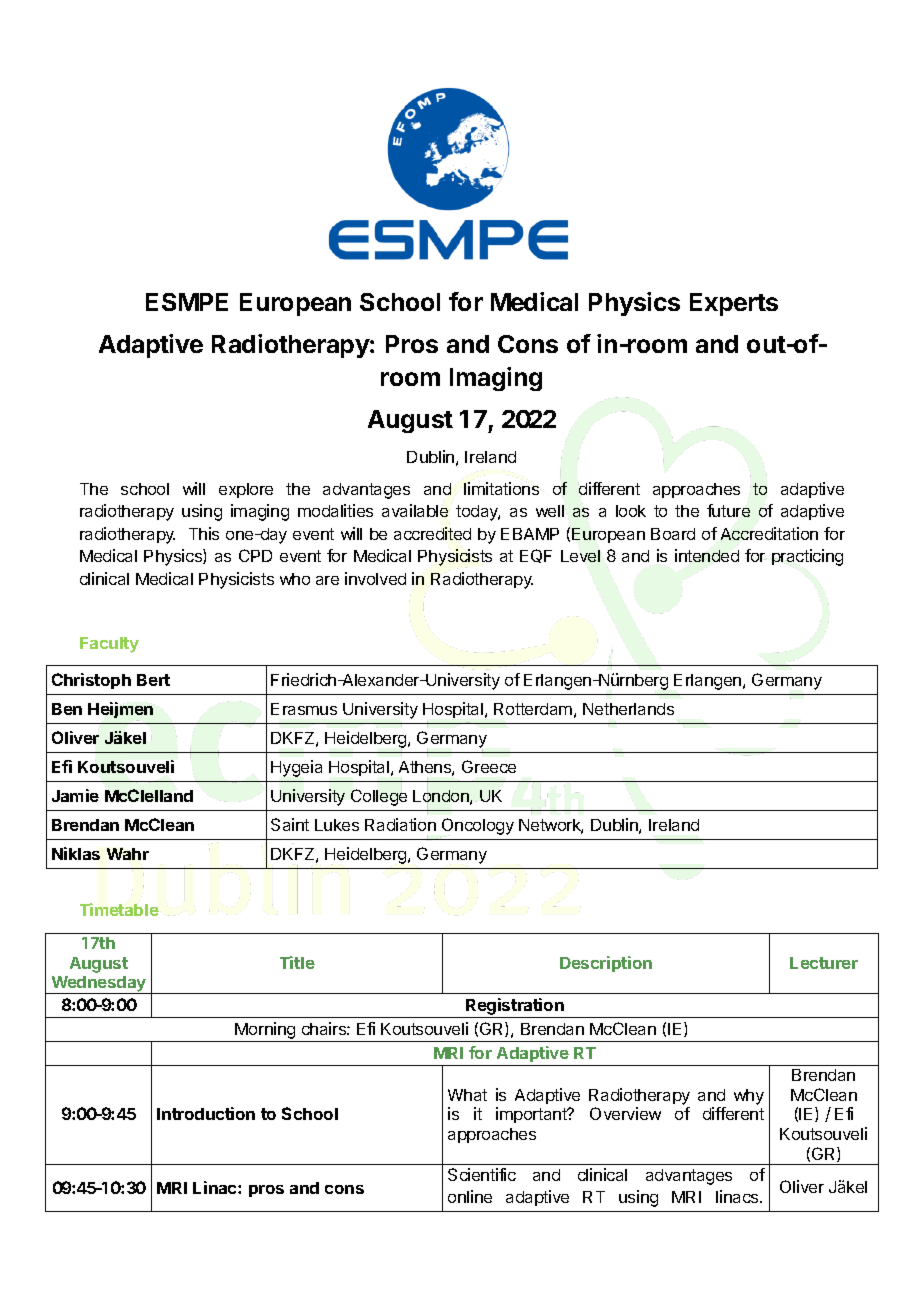 Image resolution: width=924 pixels, height=1308 pixels. Describe the element at coordinates (119, 909) in the page. I see `Timetable` at that location.
